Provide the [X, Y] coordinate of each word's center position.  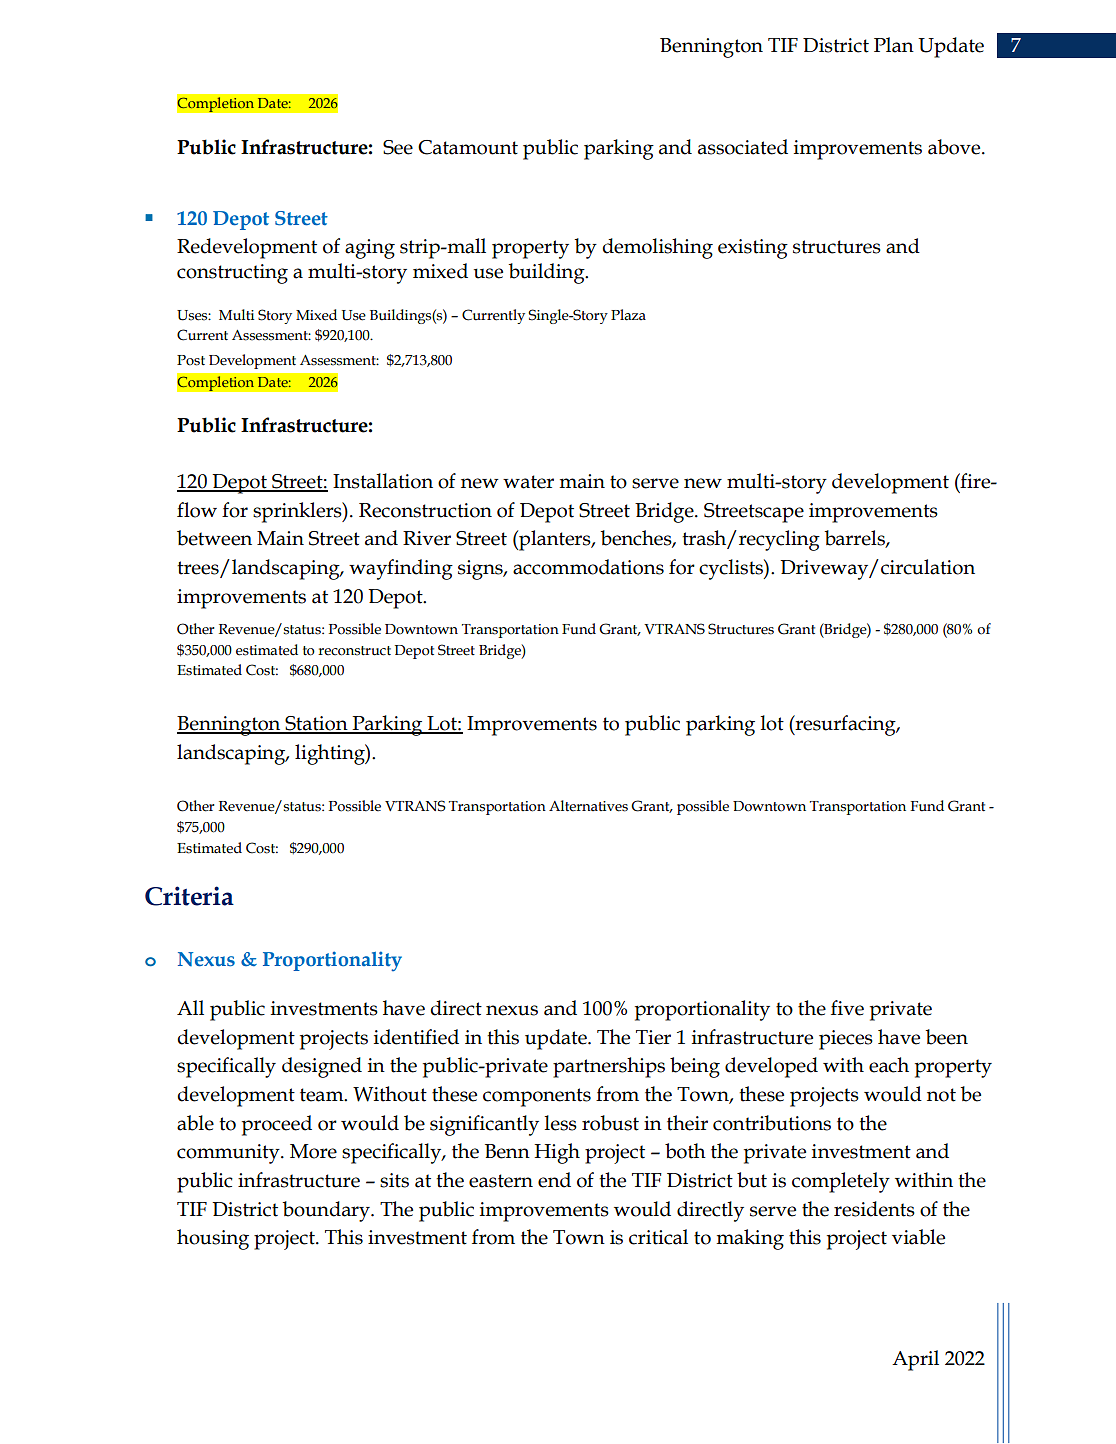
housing [213, 1239]
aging [370, 249]
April [915, 1360]
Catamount [468, 147]
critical [658, 1237]
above [955, 147]
